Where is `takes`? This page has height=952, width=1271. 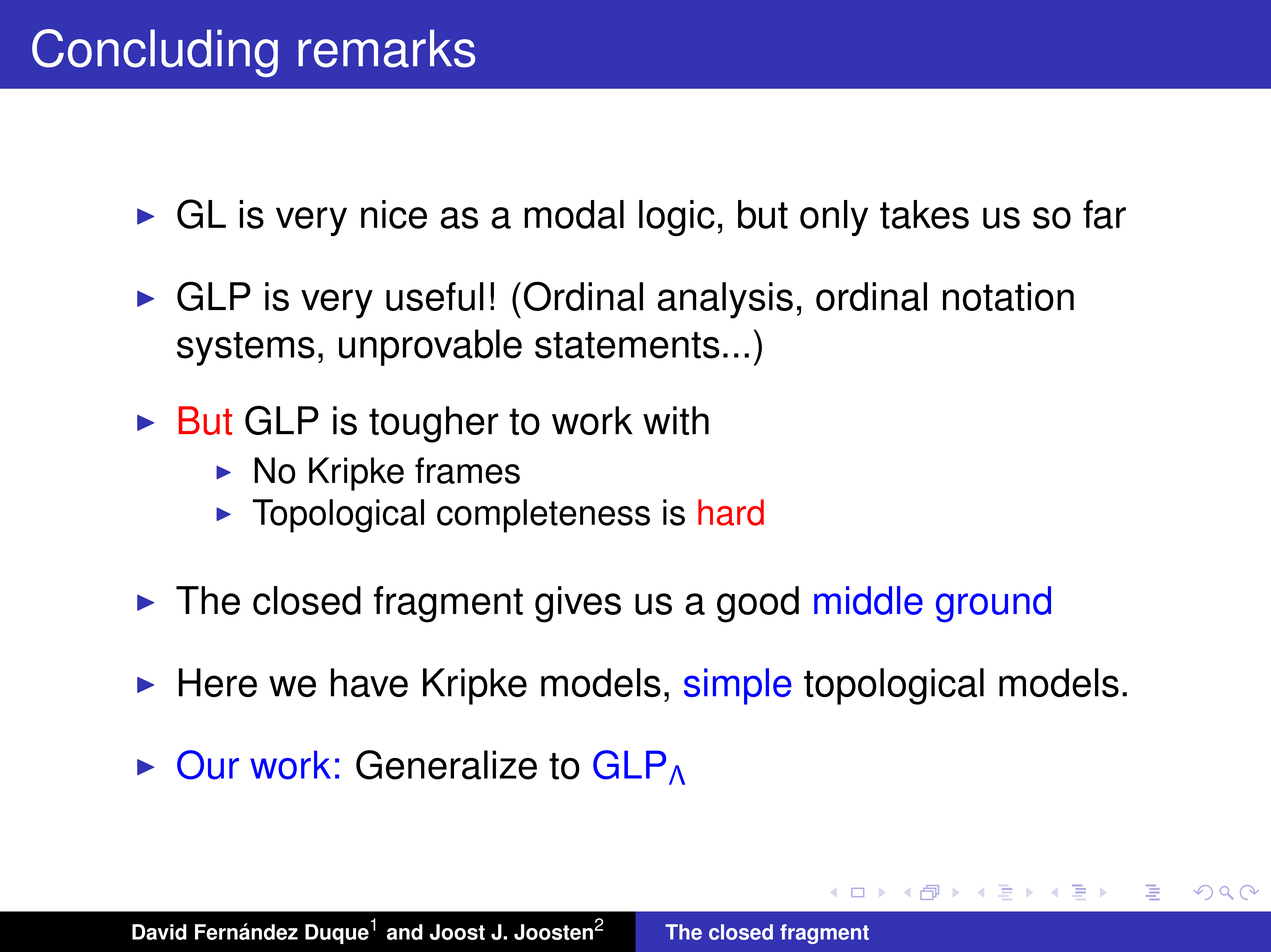 takes is located at coordinates (924, 214).
